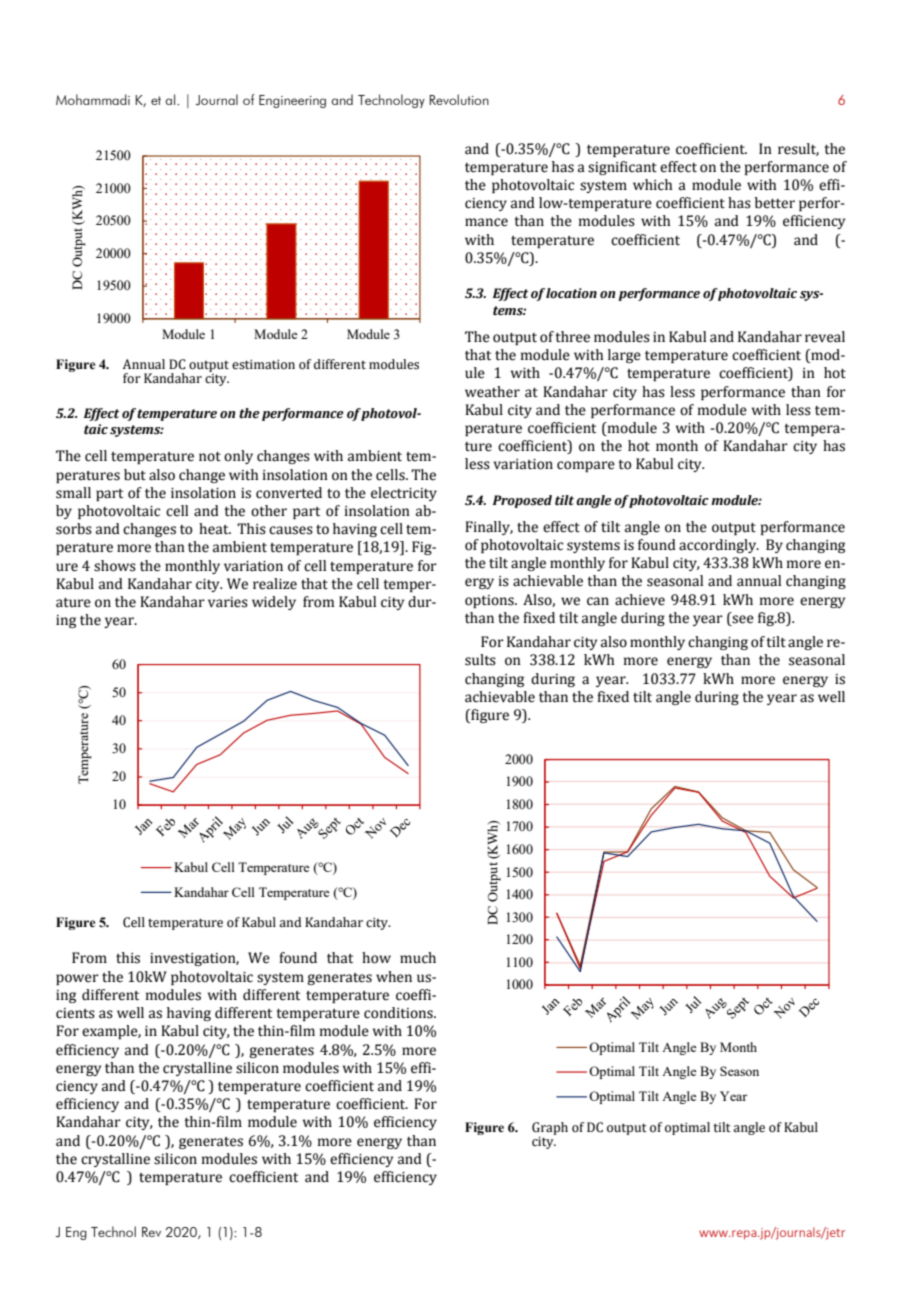 This image has height=1308, width=924. I want to click on accordingly, so click(719, 546).
